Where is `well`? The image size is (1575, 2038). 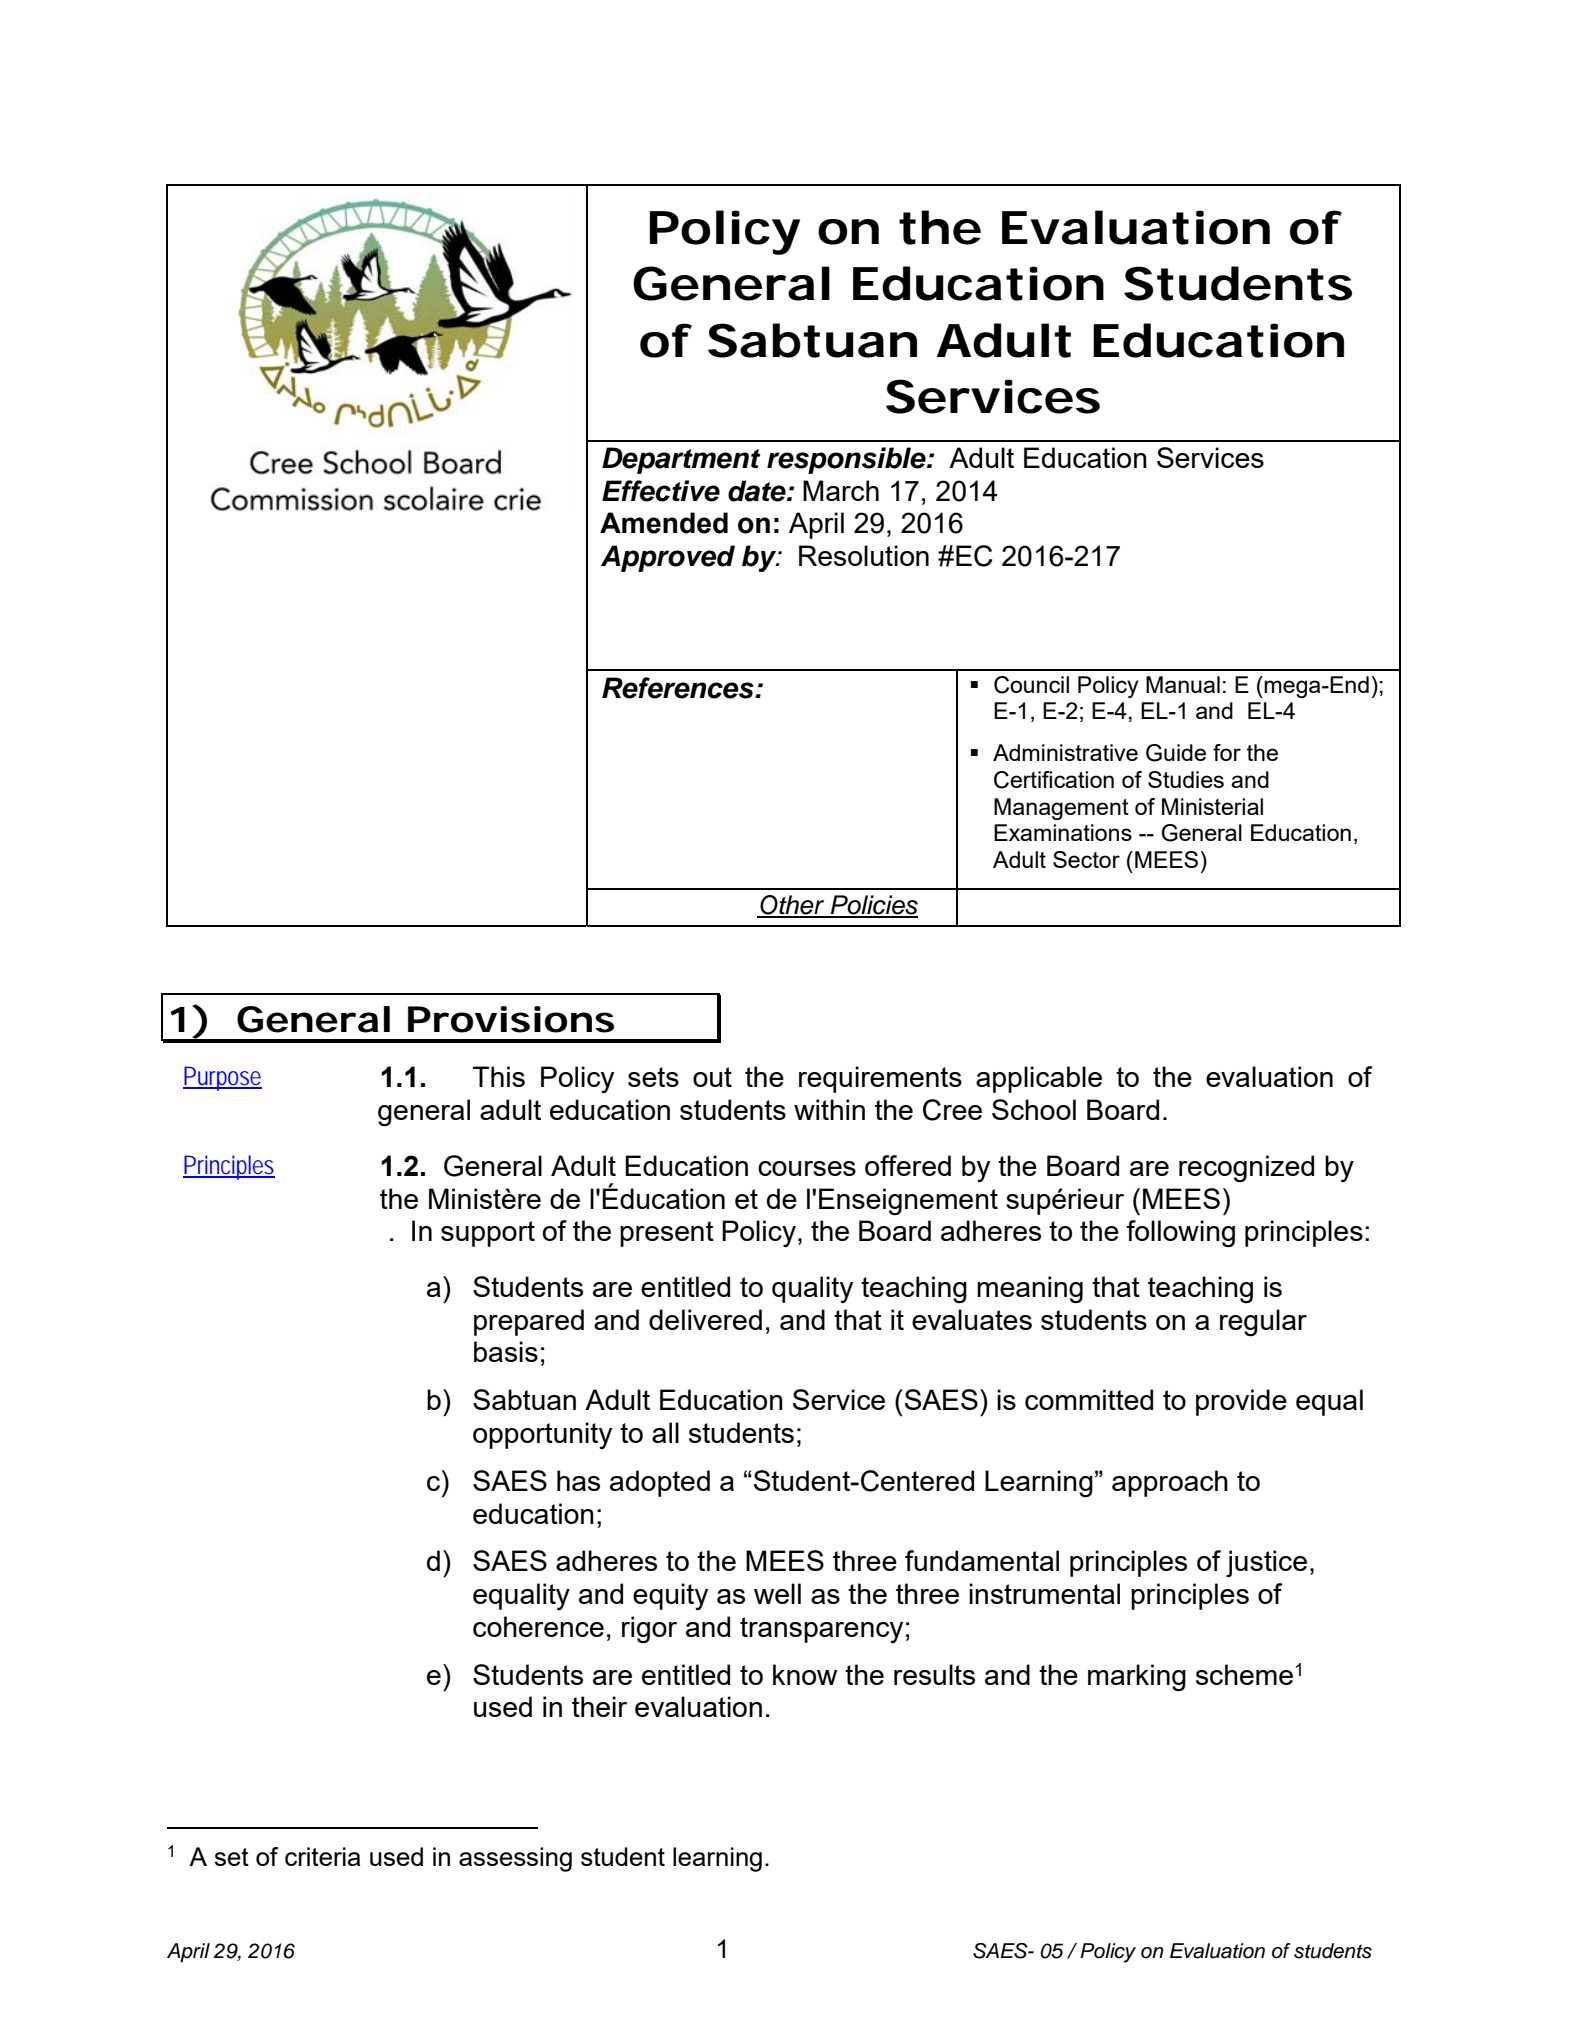 well is located at coordinates (777, 1593).
